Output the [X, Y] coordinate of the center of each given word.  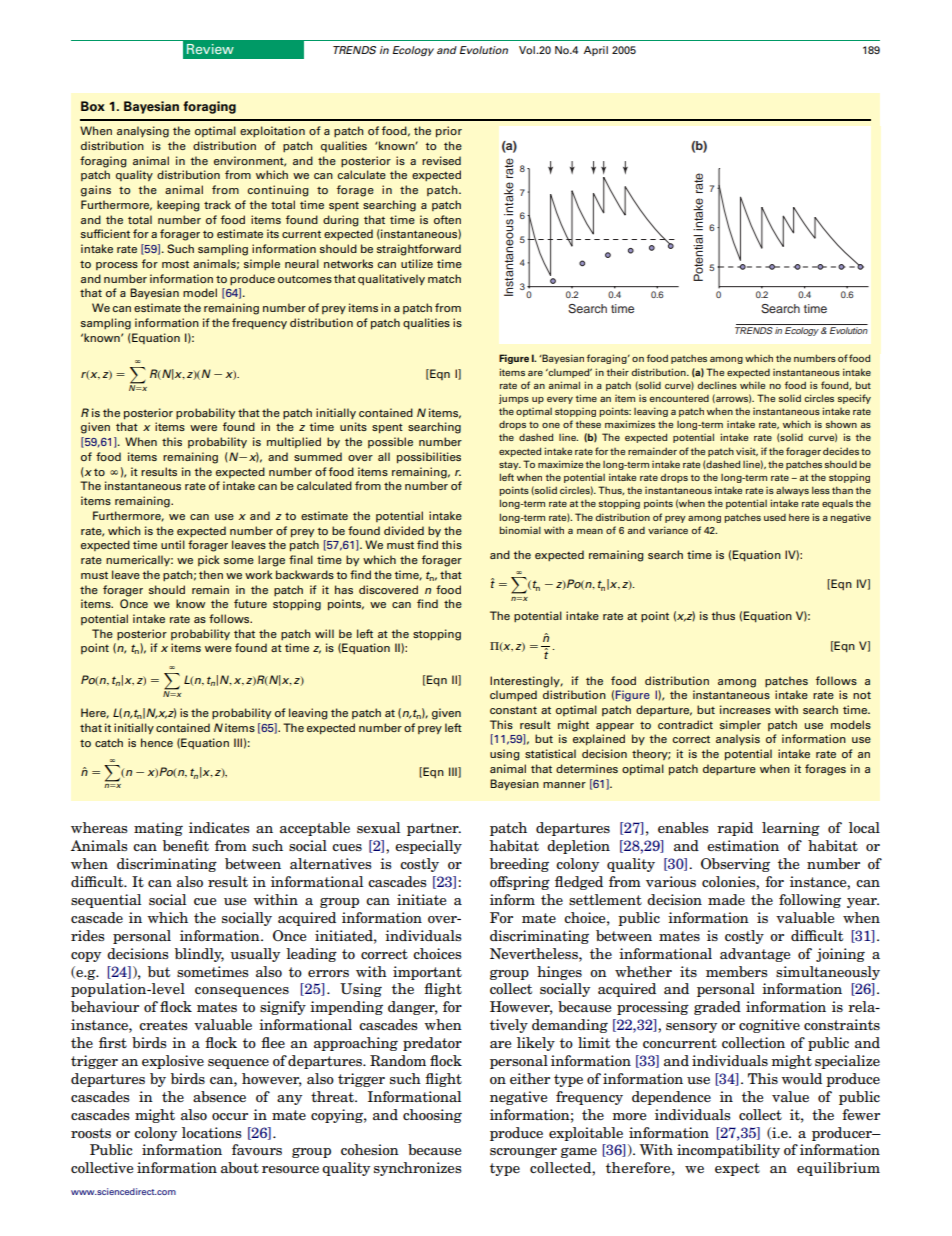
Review [210, 49]
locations [211, 1133]
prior [449, 132]
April [596, 51]
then [211, 574]
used [775, 517]
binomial [520, 530]
